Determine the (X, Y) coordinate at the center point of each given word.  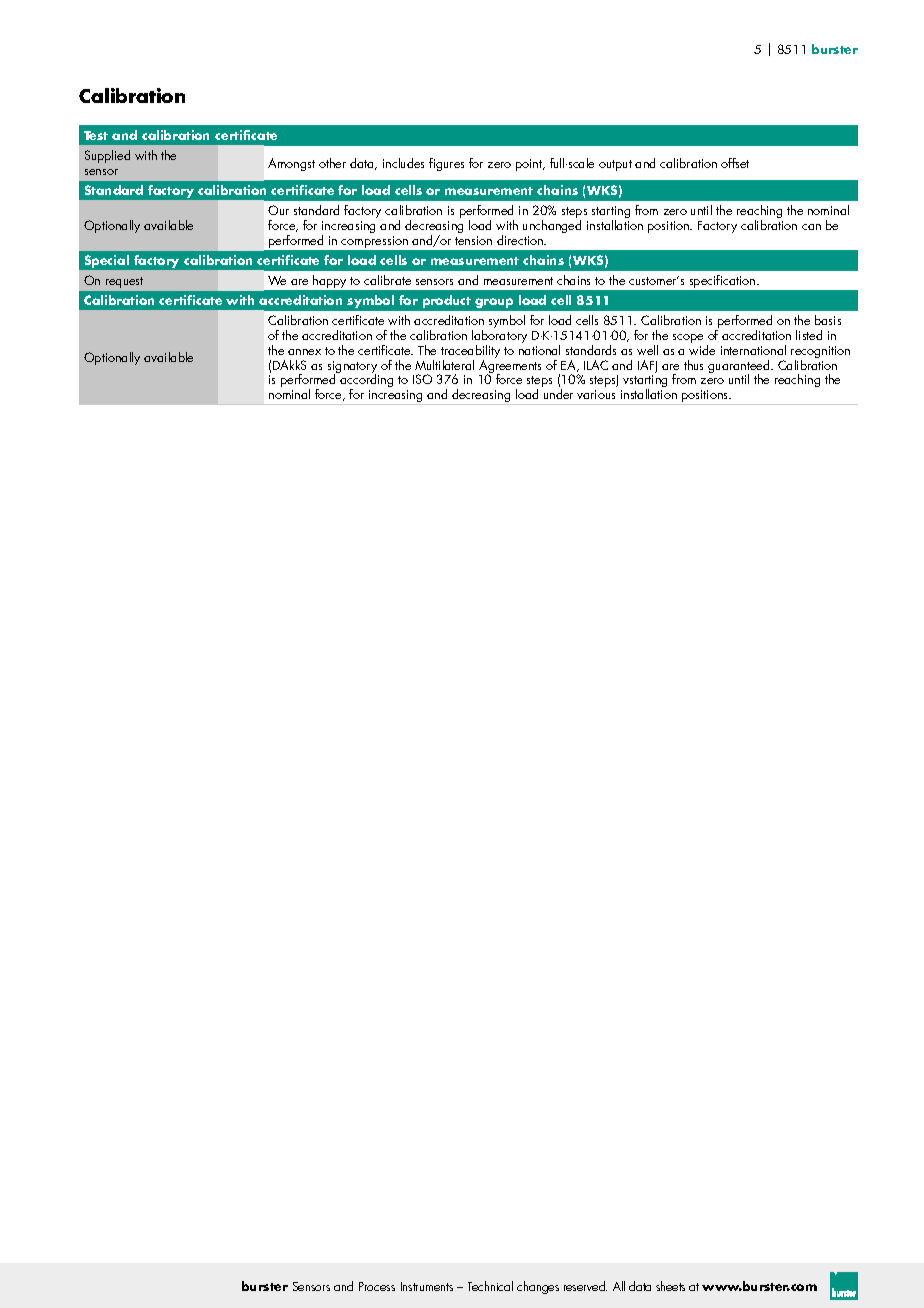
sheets (670, 1286)
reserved (585, 1286)
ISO (422, 379)
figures (446, 164)
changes (538, 1287)
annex (304, 352)
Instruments (427, 1286)
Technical (490, 1286)
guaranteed (740, 368)
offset (735, 163)
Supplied (107, 156)
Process (377, 1286)
